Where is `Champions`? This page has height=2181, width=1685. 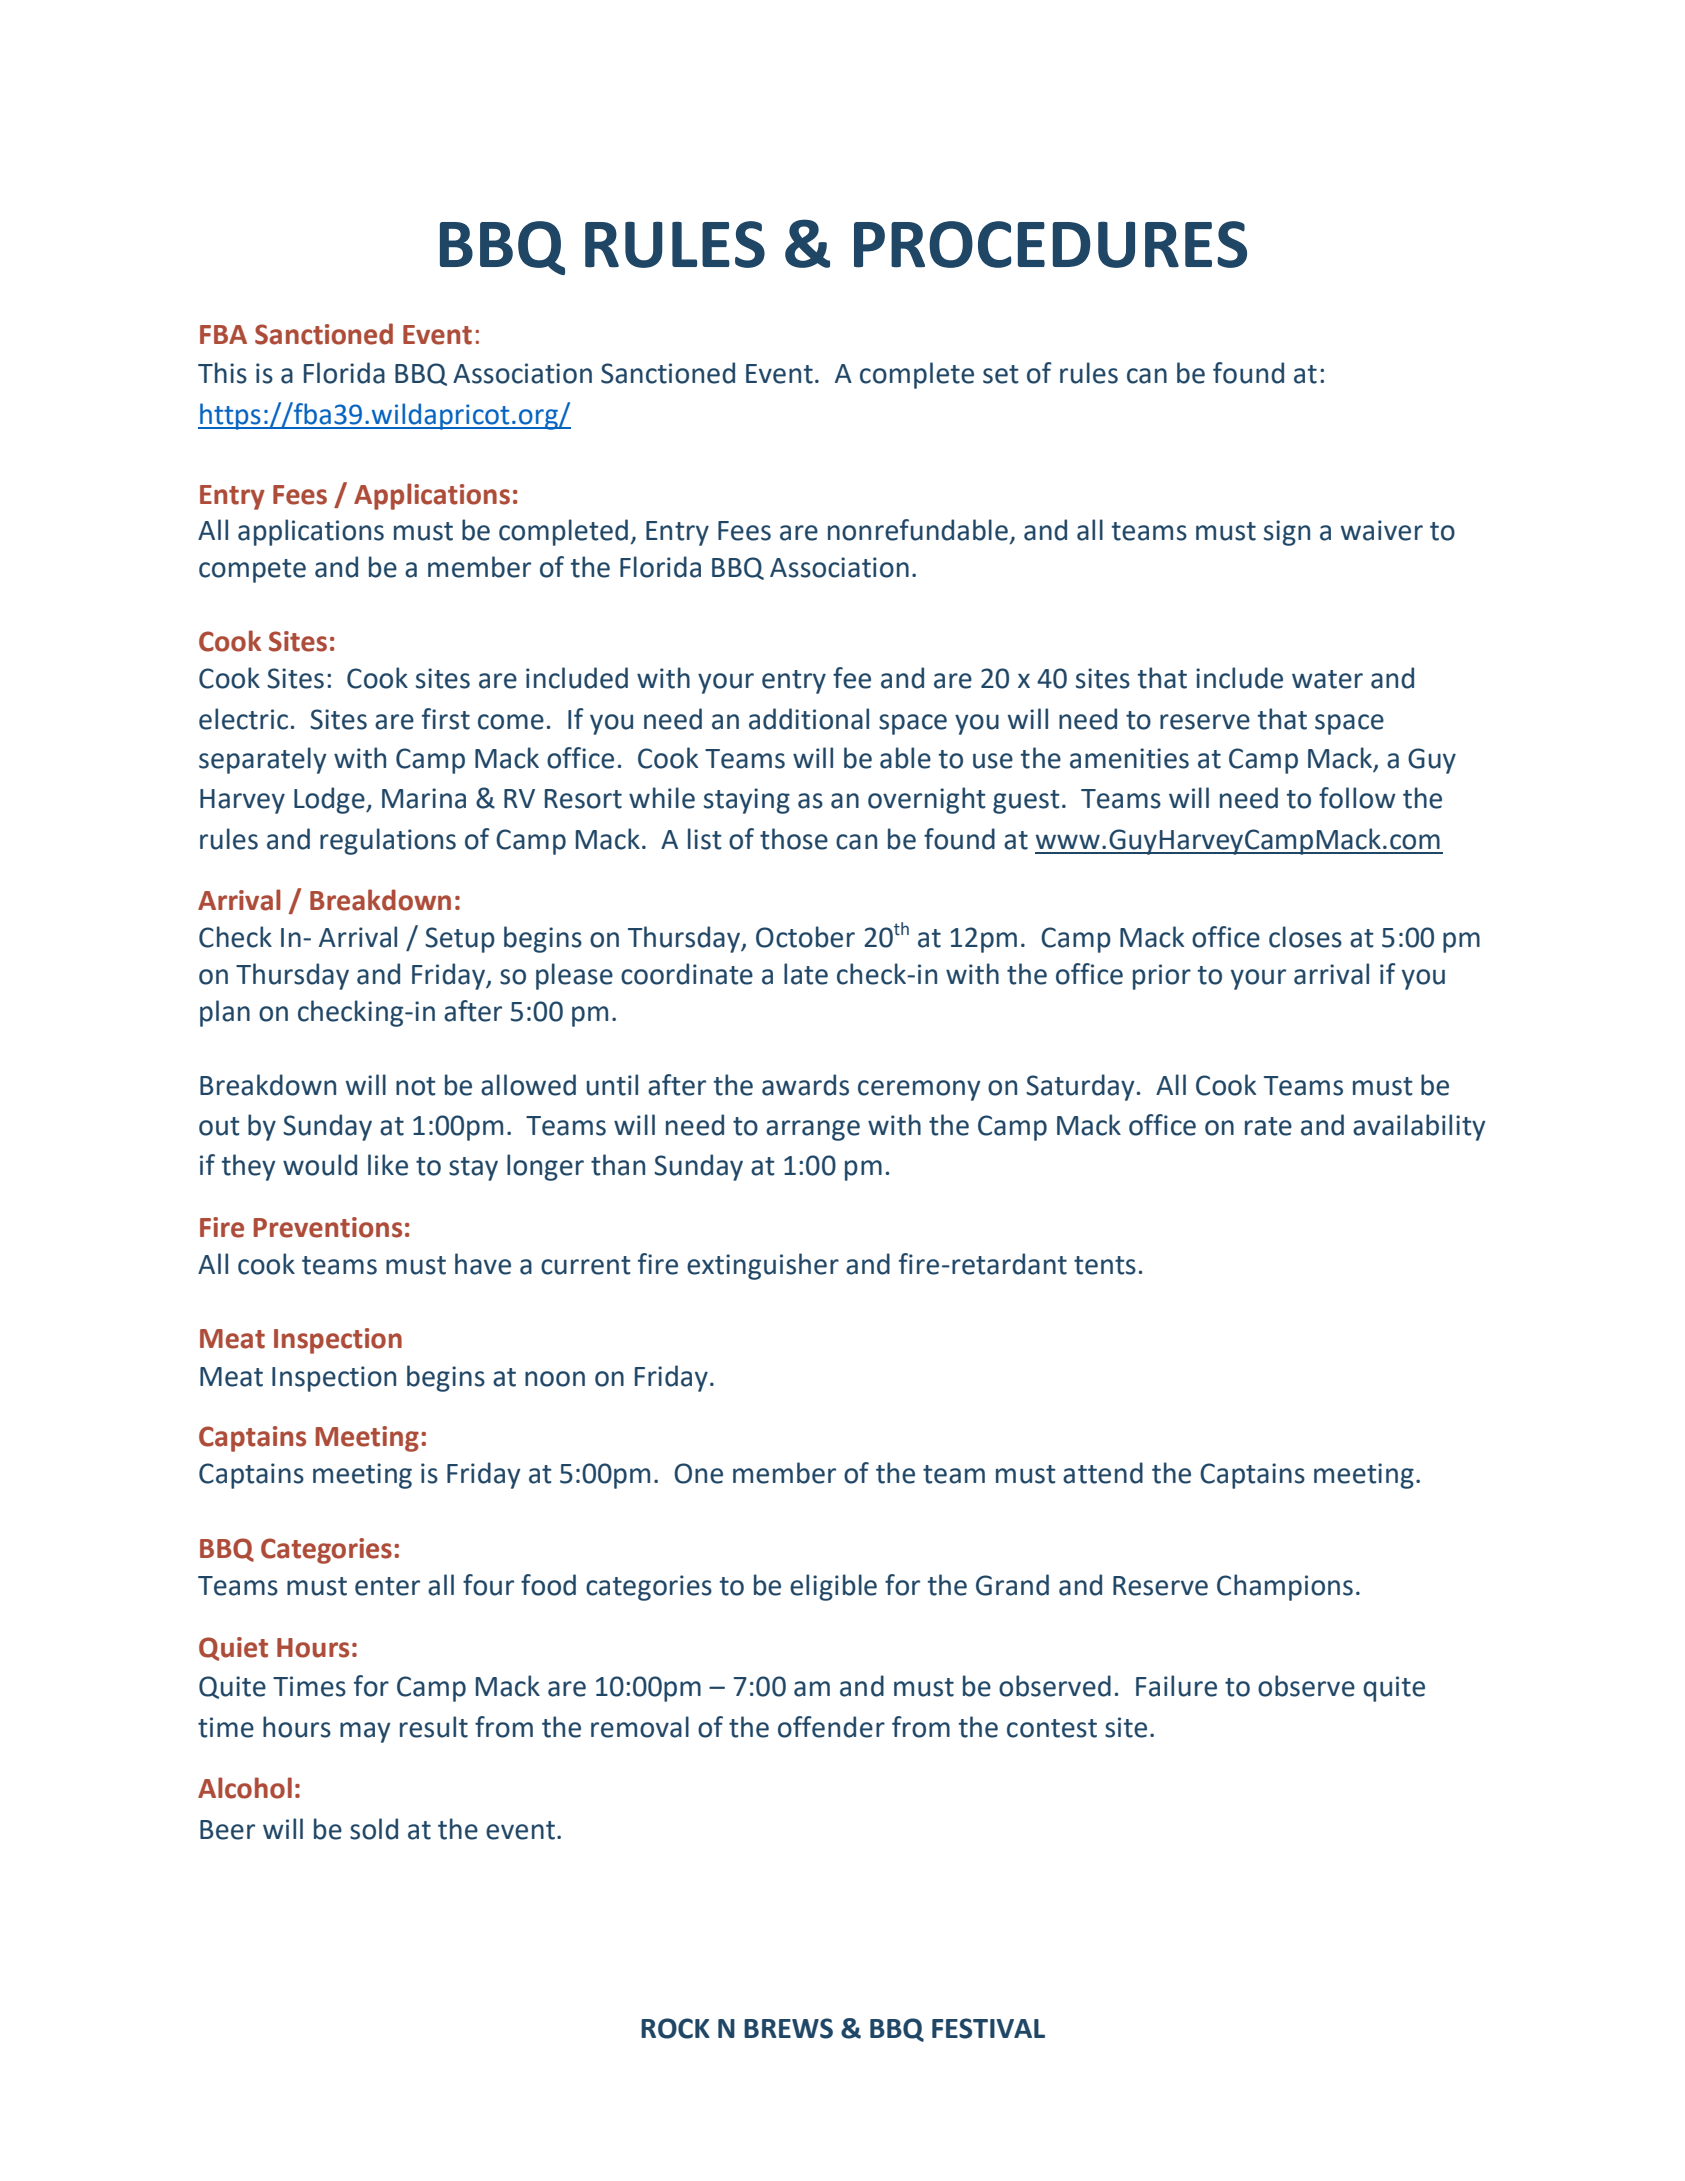
Champions is located at coordinates (1285, 1587).
